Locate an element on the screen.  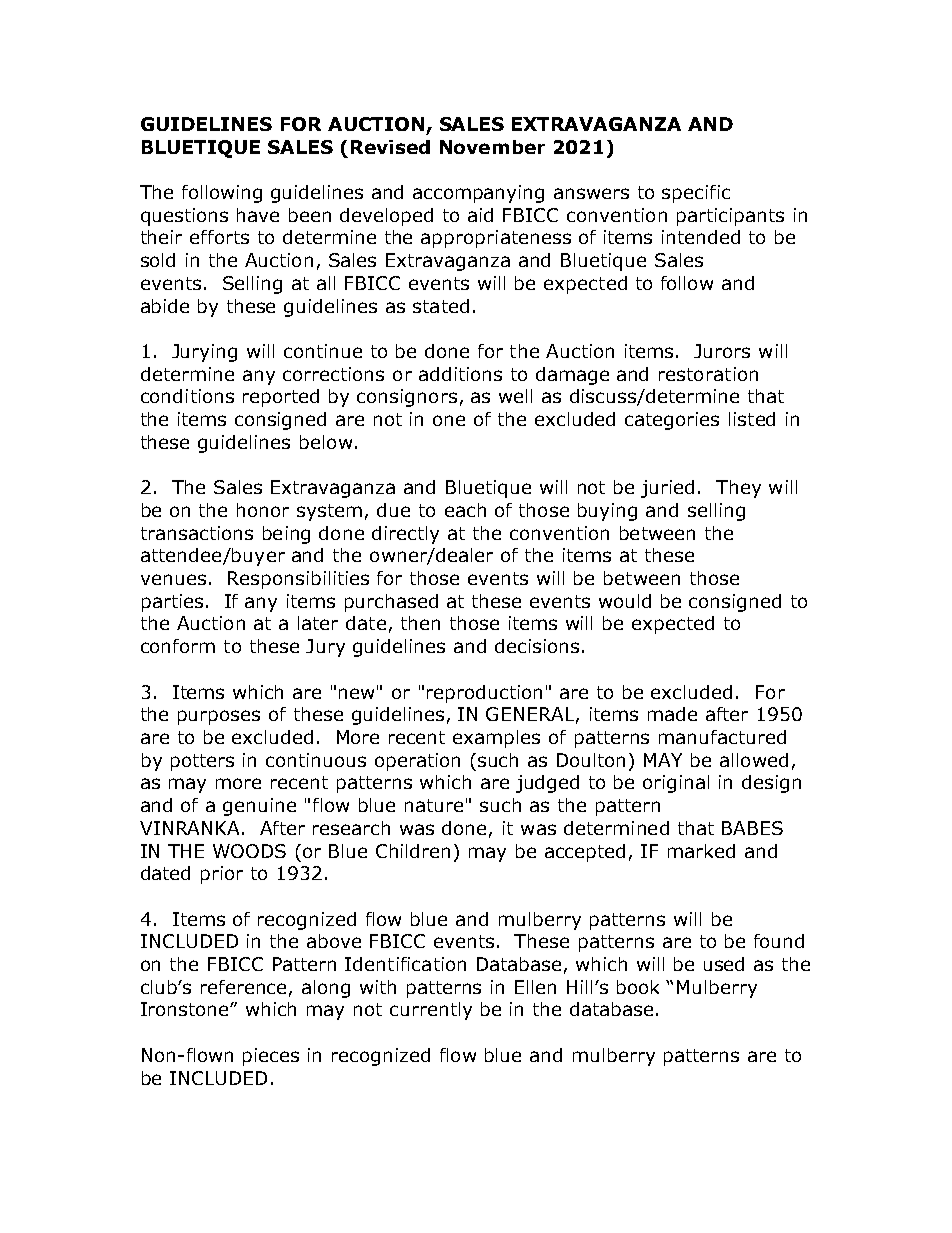
made is located at coordinates (672, 714).
